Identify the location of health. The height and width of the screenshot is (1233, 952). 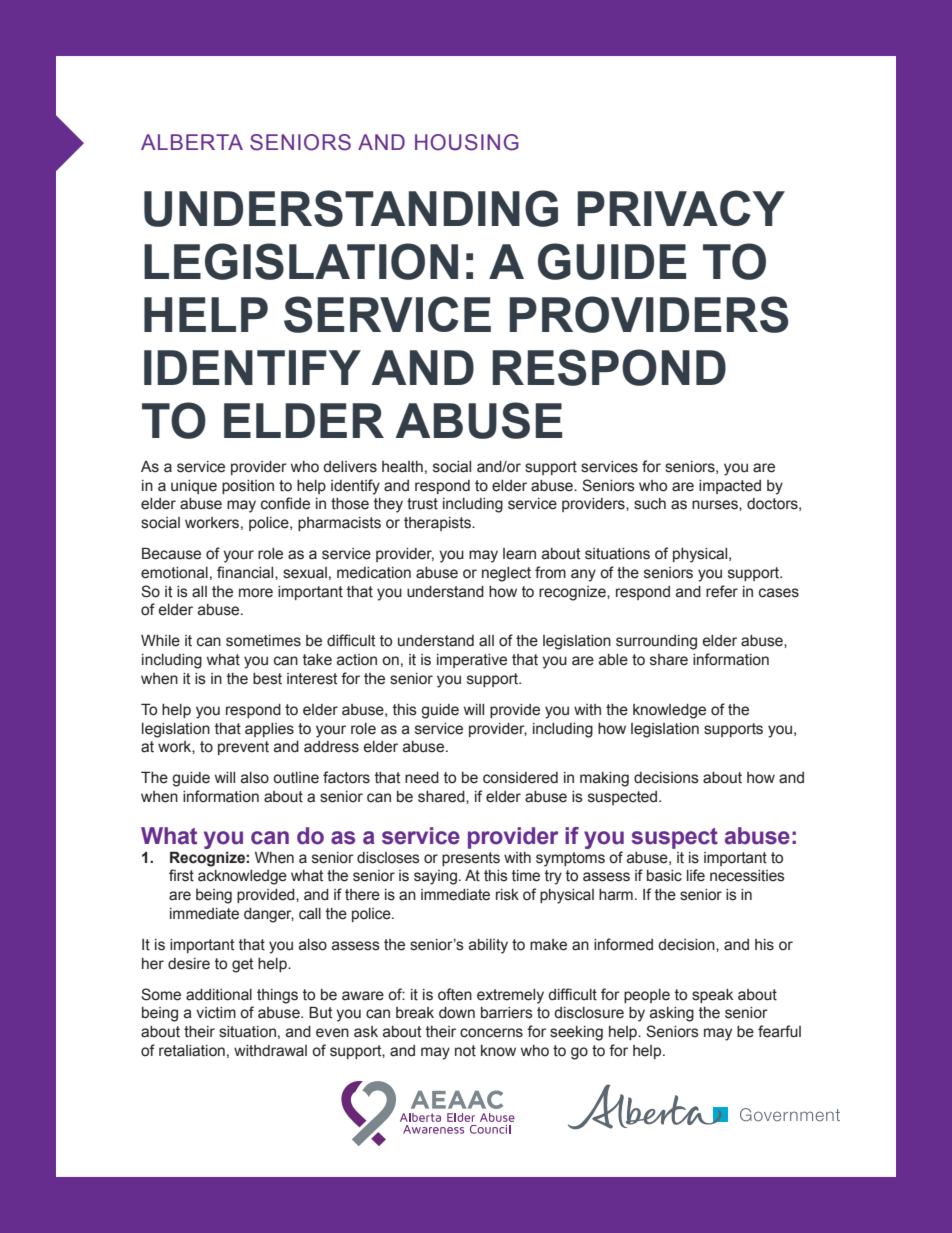
(402, 467).
